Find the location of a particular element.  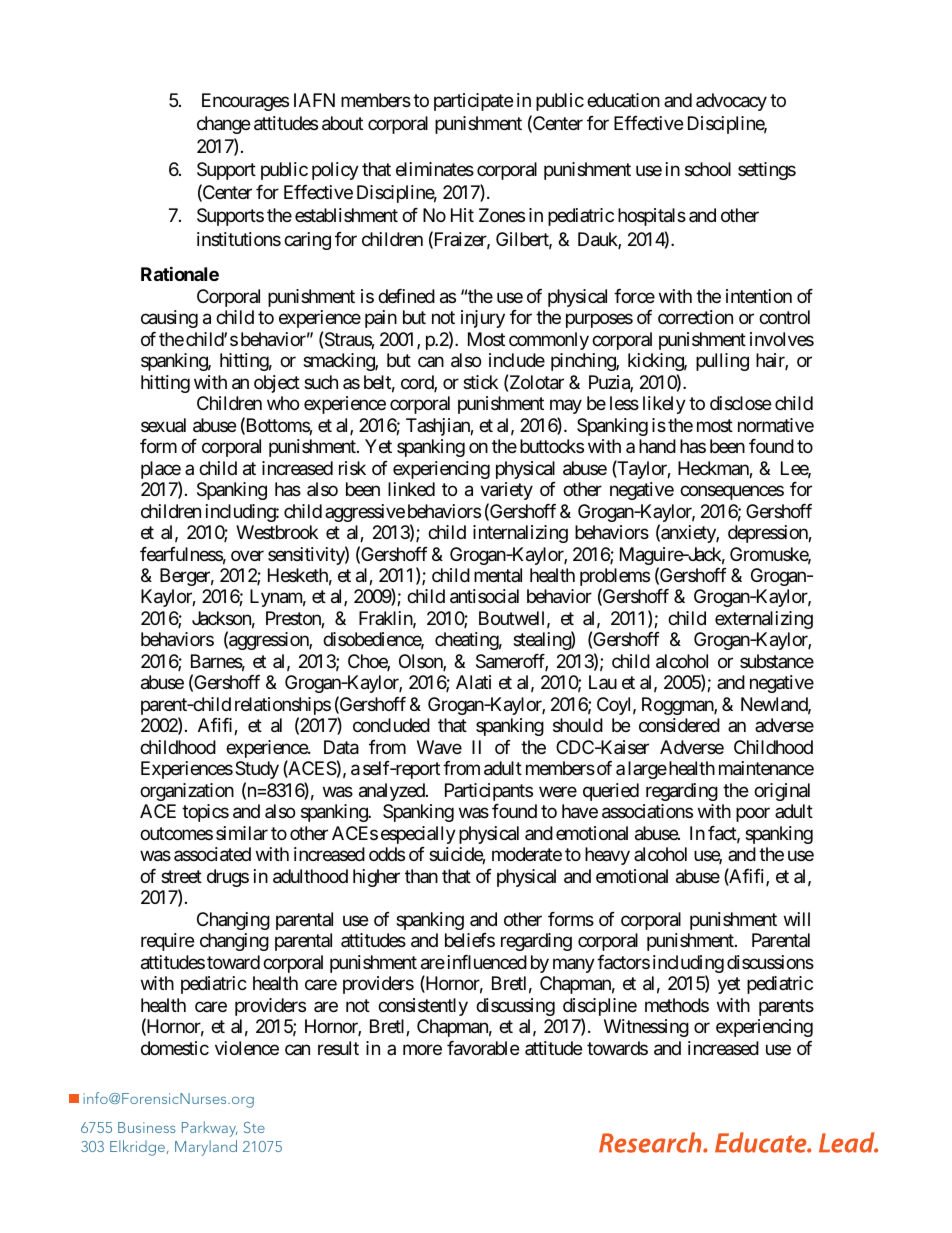

sexual is located at coordinates (163, 425).
